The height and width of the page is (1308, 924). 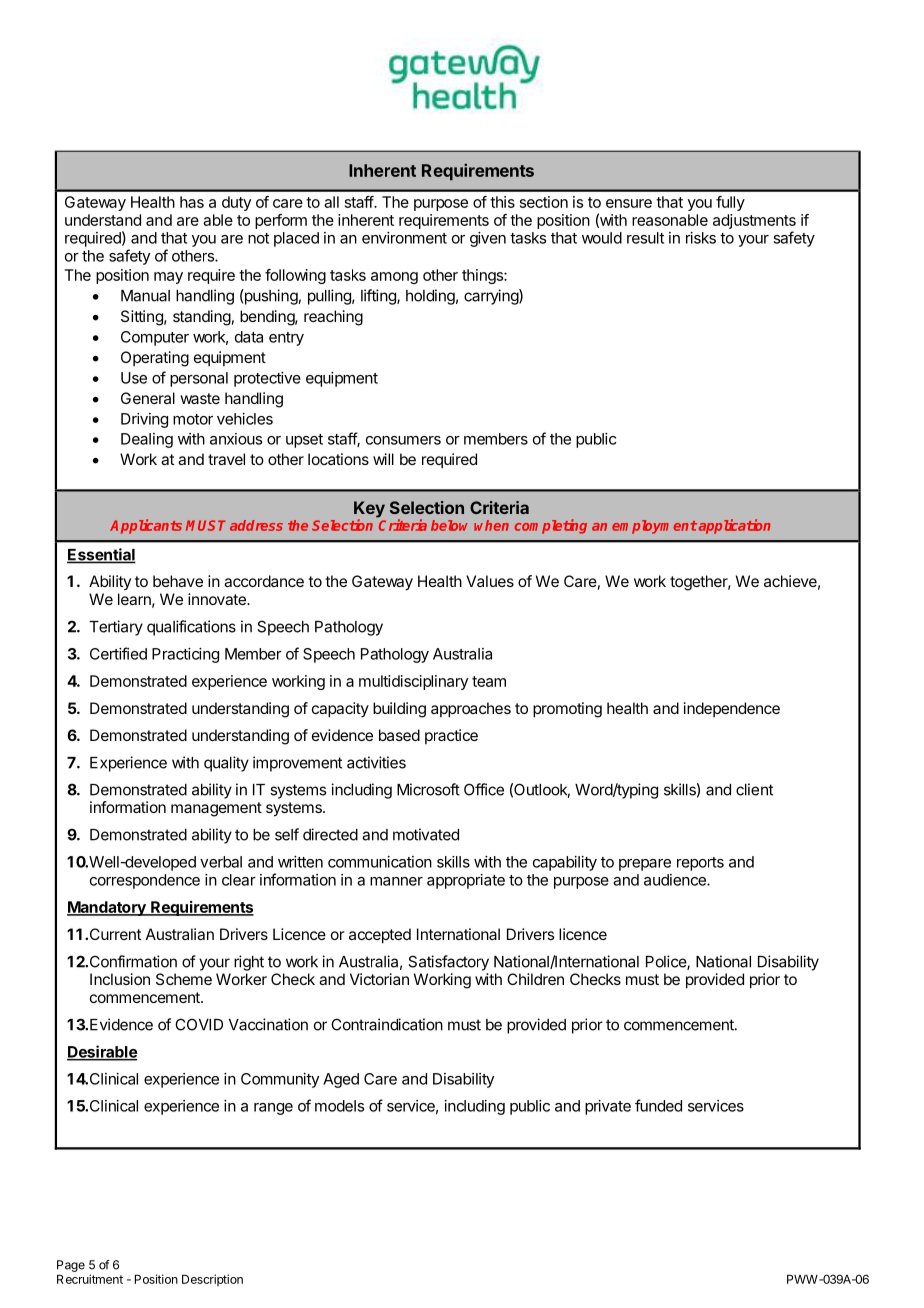 What do you see at coordinates (654, 527) in the page?
I see `employment` at bounding box center [654, 527].
